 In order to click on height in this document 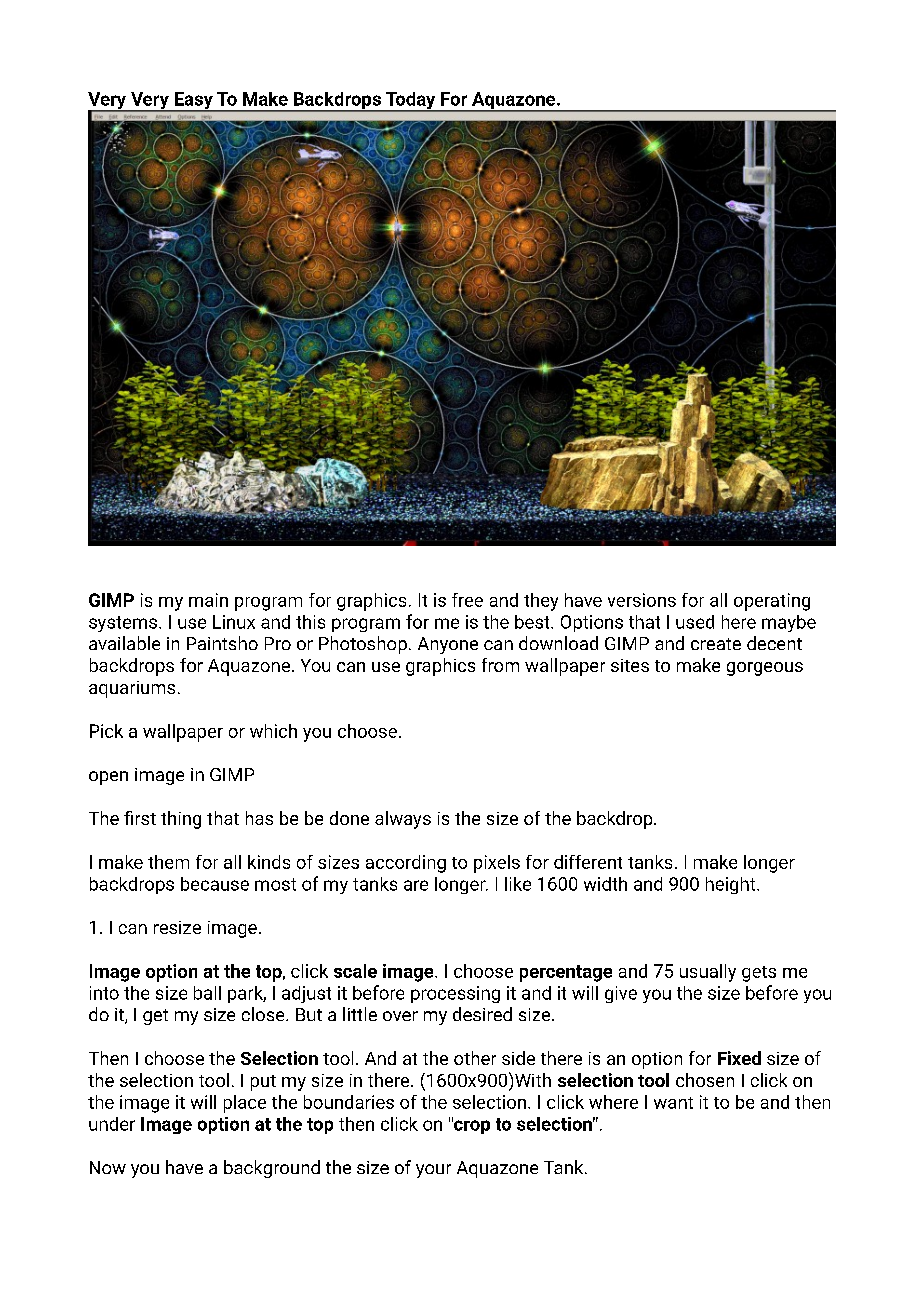, I will do `click(732, 885)`.
